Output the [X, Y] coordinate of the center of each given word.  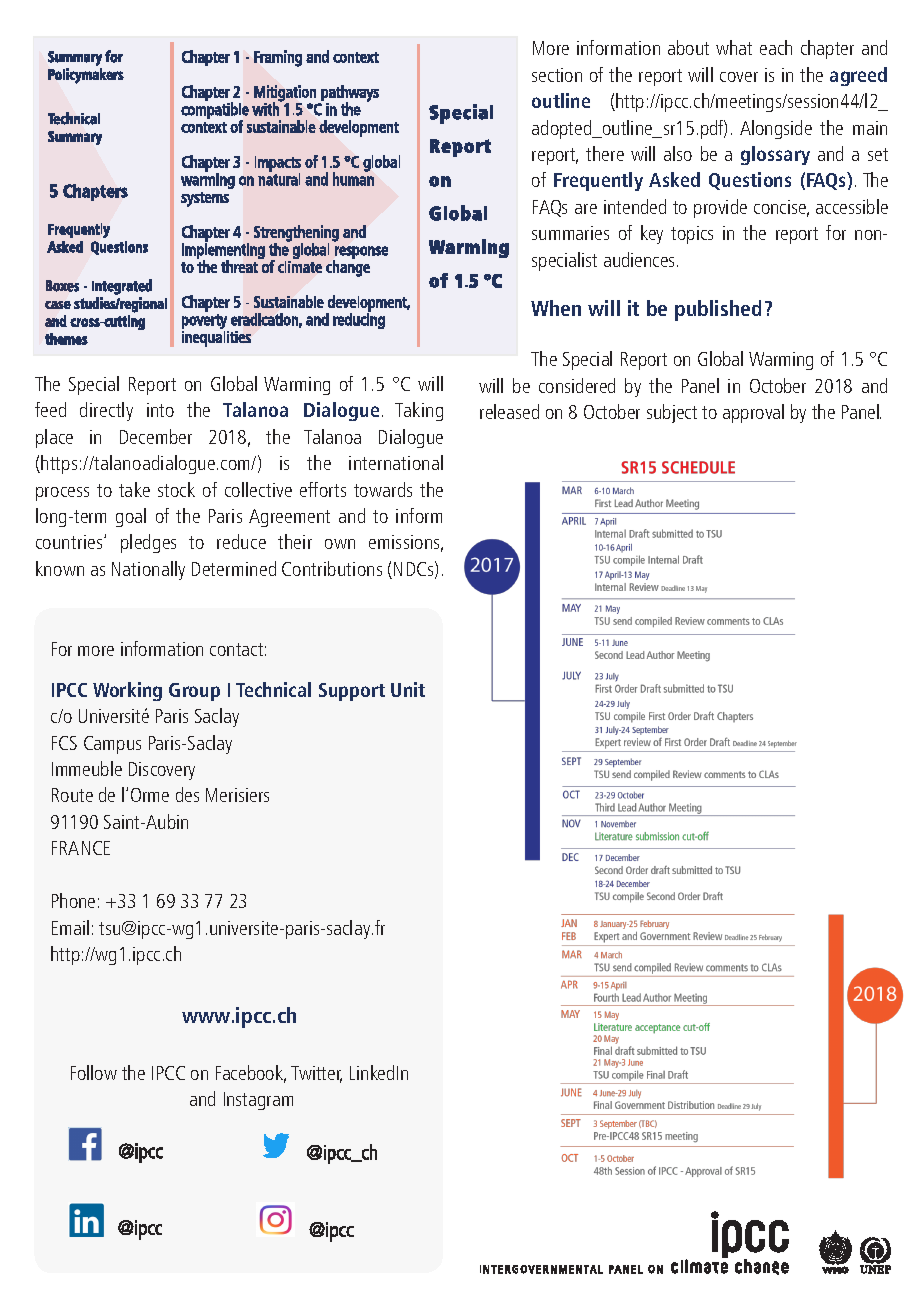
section [557, 75]
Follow [94, 1072]
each [776, 47]
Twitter [316, 1074]
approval [753, 413]
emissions [406, 543]
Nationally [148, 570]
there [605, 153]
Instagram [258, 1101]
